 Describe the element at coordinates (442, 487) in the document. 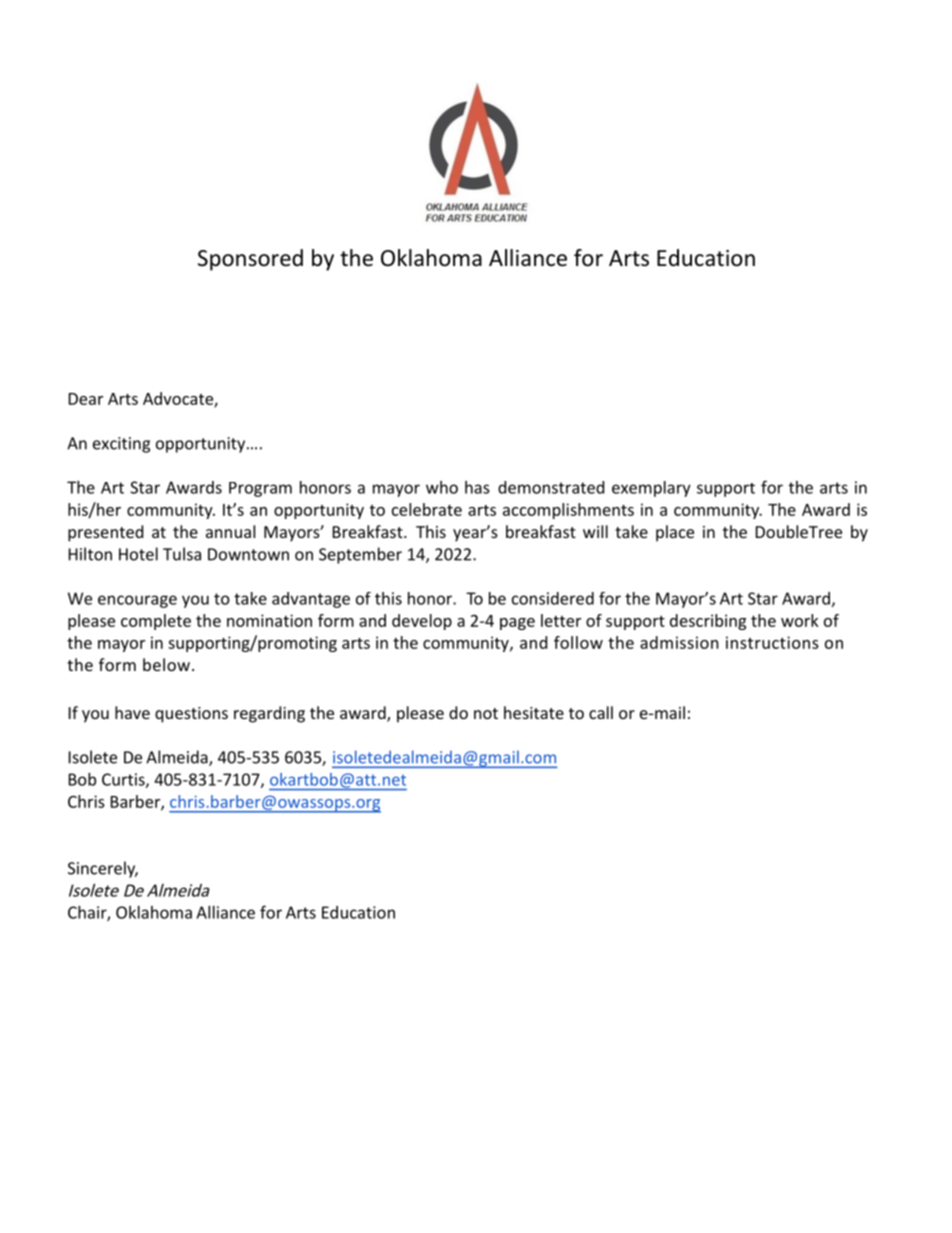

I see `who` at that location.
